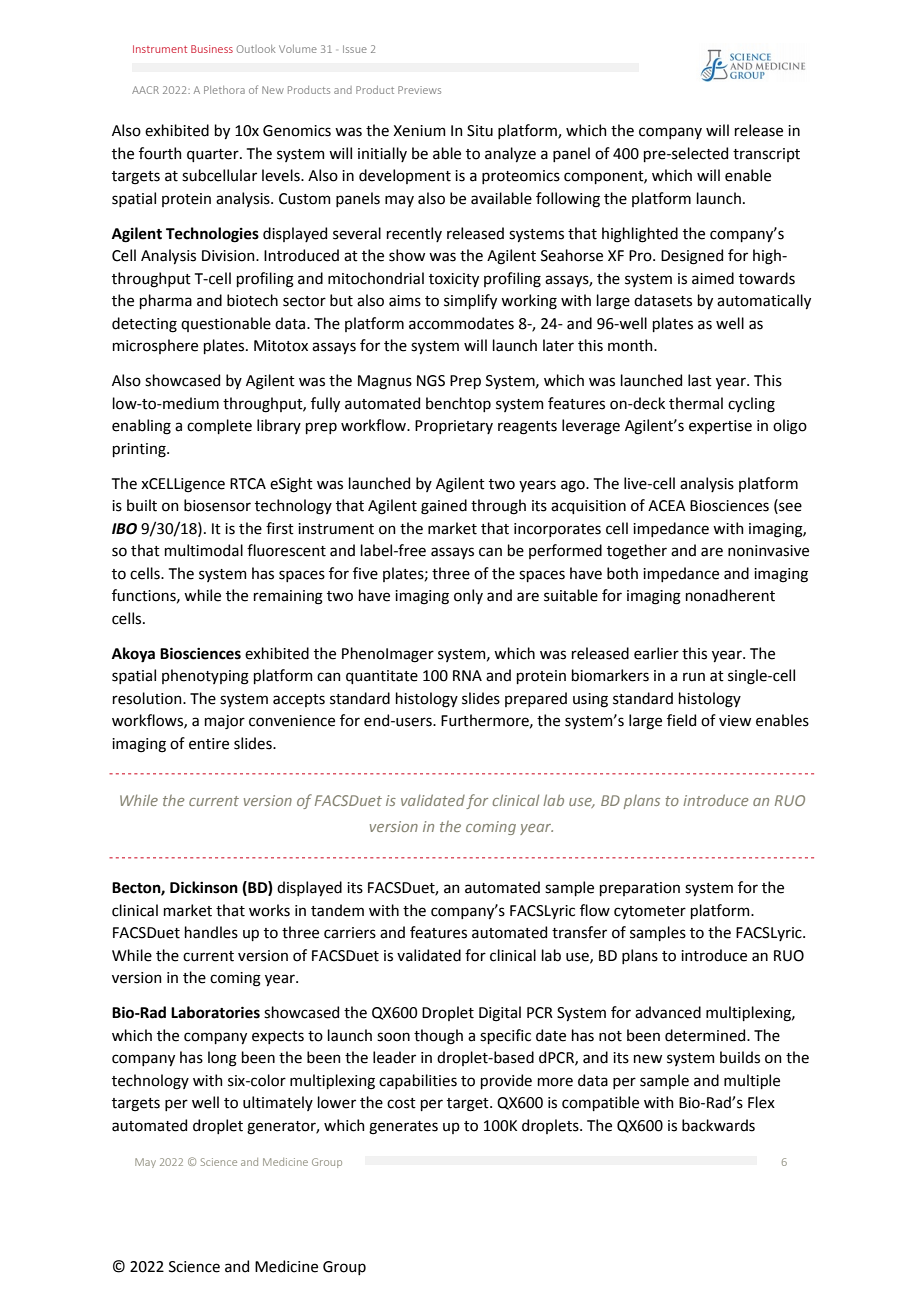  What do you see at coordinates (418, 1081) in the document?
I see `capabilities` at bounding box center [418, 1081].
